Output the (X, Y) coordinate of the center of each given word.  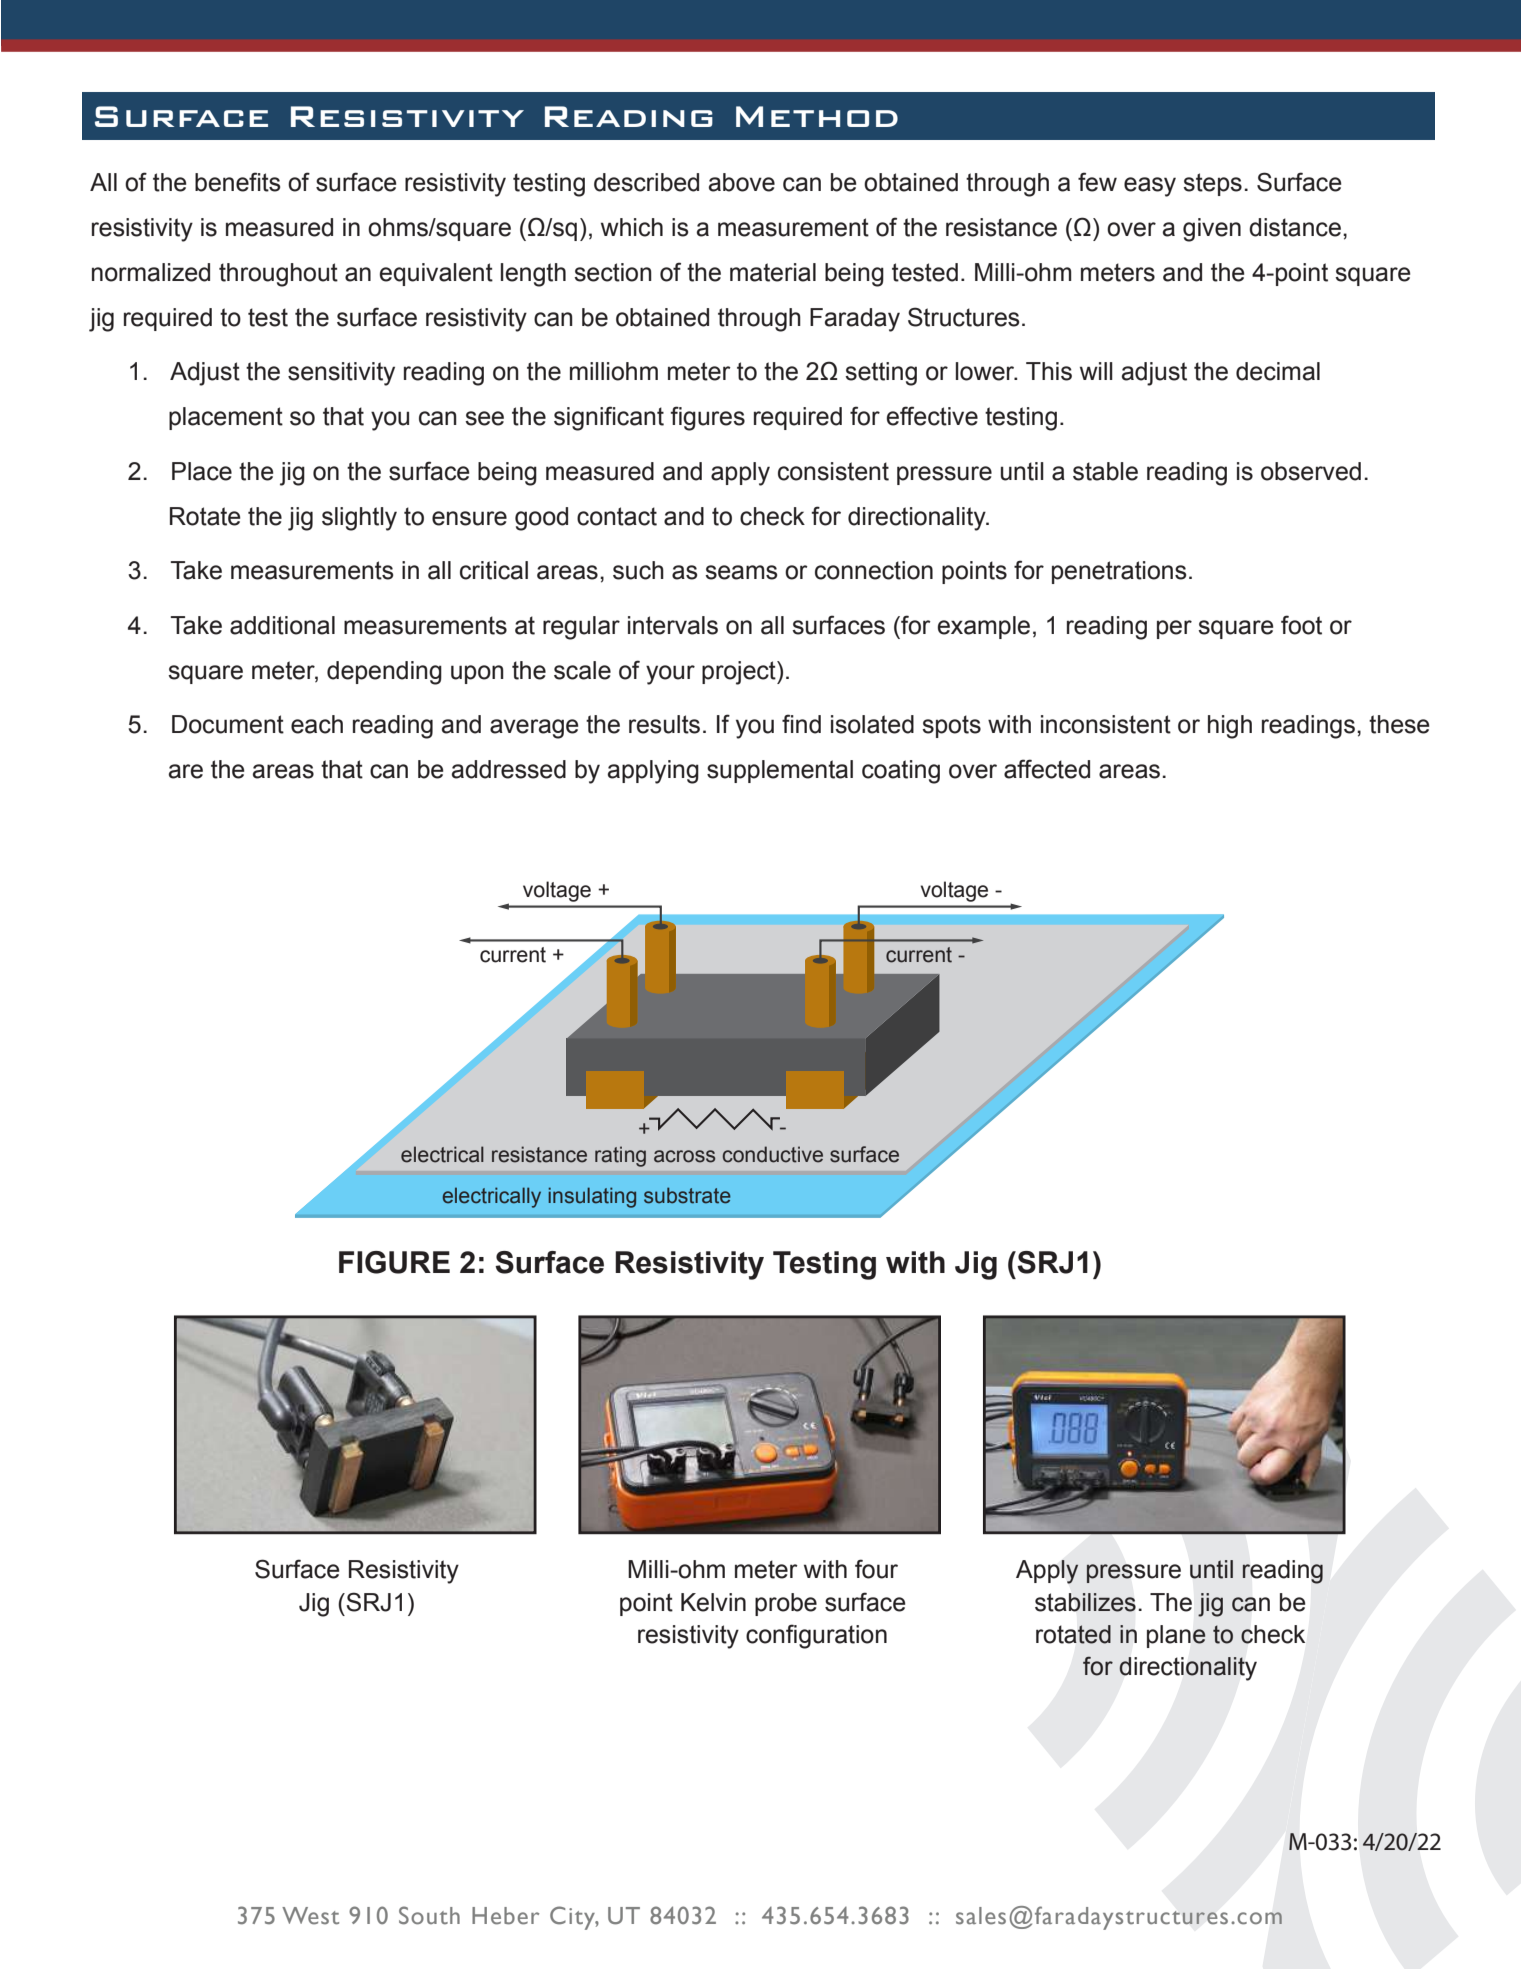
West (310, 1916)
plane (1176, 1636)
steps (1212, 184)
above (742, 182)
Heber (505, 1916)
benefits (238, 182)
